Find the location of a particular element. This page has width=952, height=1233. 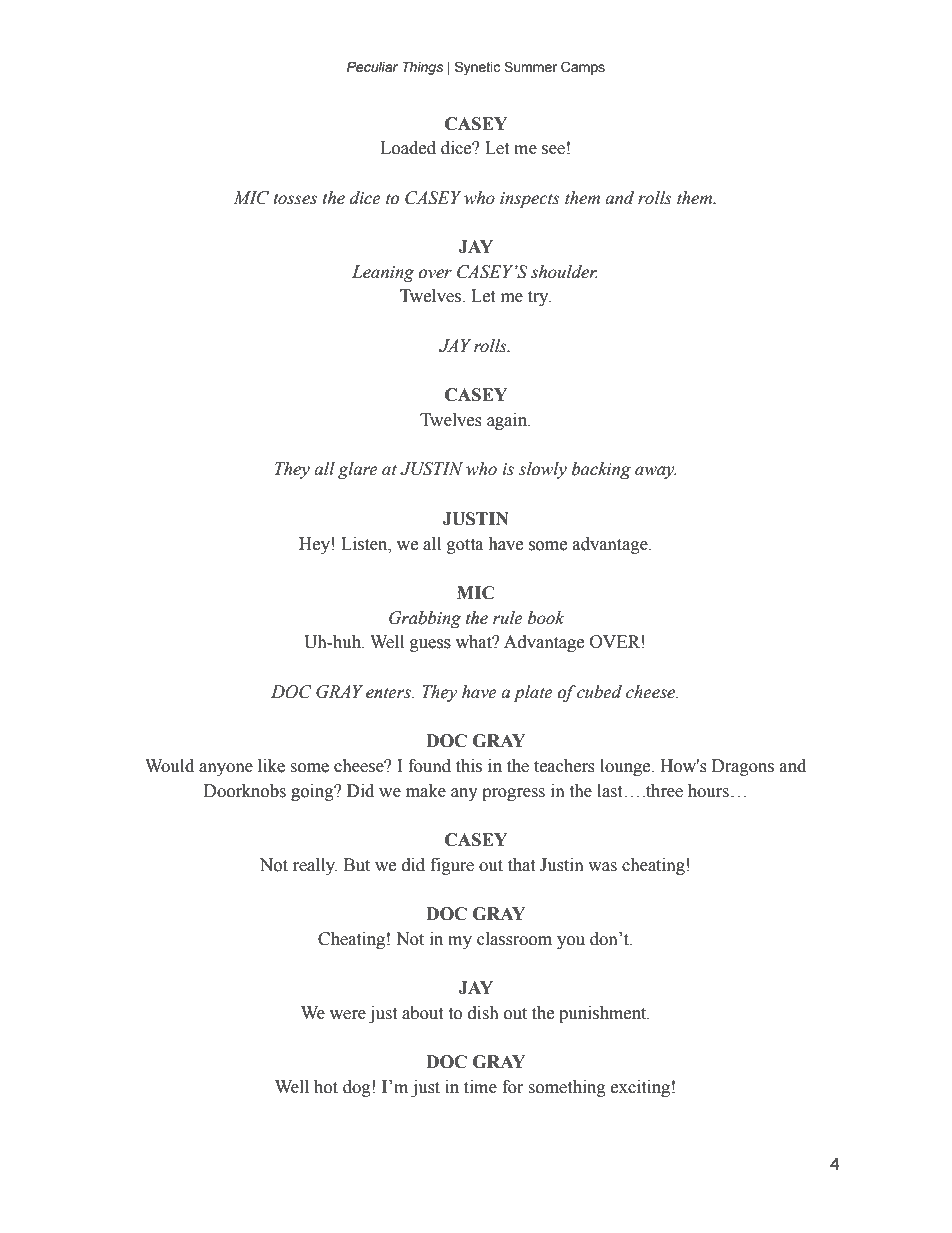

lounge is located at coordinates (626, 767).
